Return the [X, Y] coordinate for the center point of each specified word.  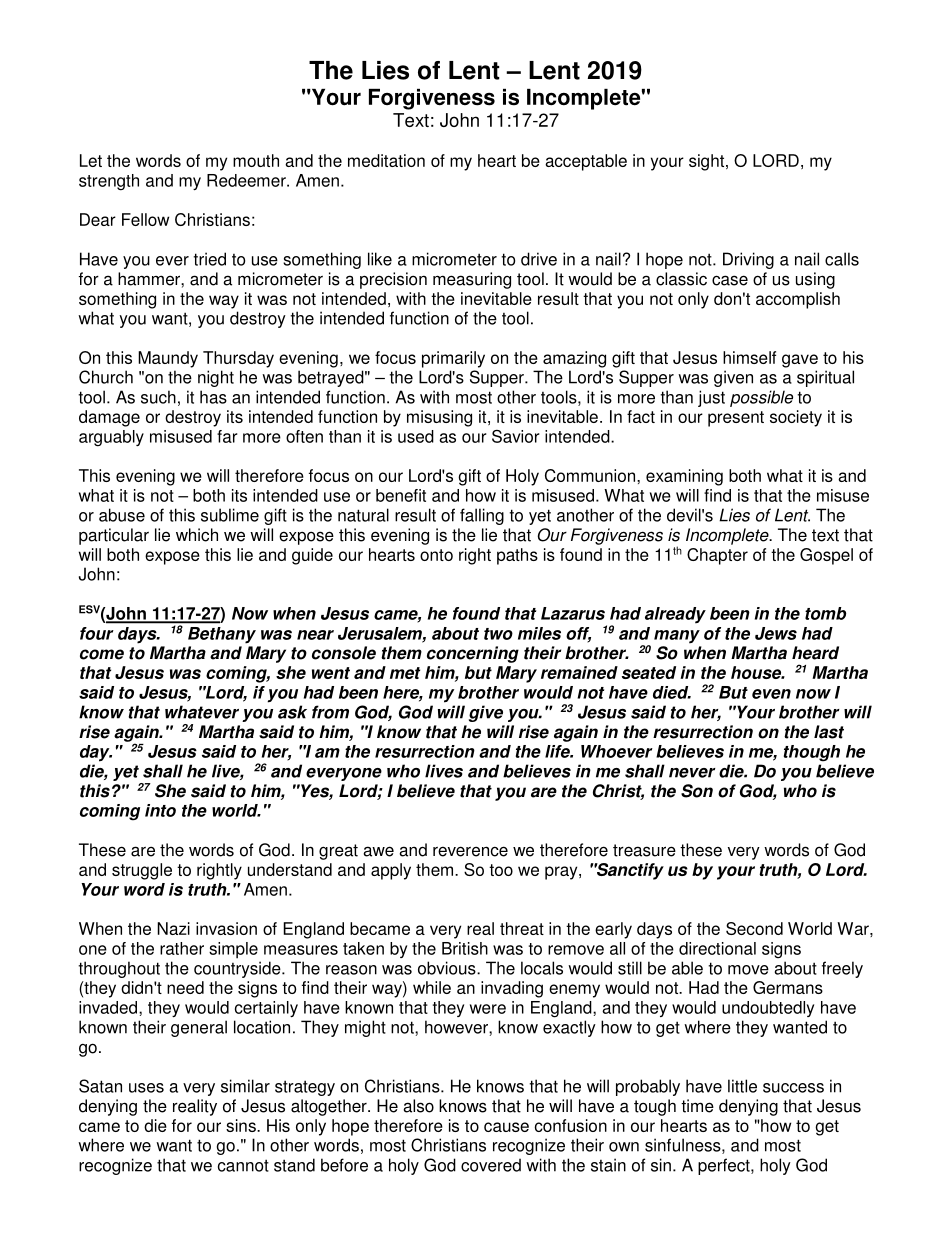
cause [506, 1127]
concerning [473, 654]
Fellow [145, 219]
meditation [386, 160]
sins [242, 1125]
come [102, 654]
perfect [725, 1166]
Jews [776, 633]
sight [708, 162]
